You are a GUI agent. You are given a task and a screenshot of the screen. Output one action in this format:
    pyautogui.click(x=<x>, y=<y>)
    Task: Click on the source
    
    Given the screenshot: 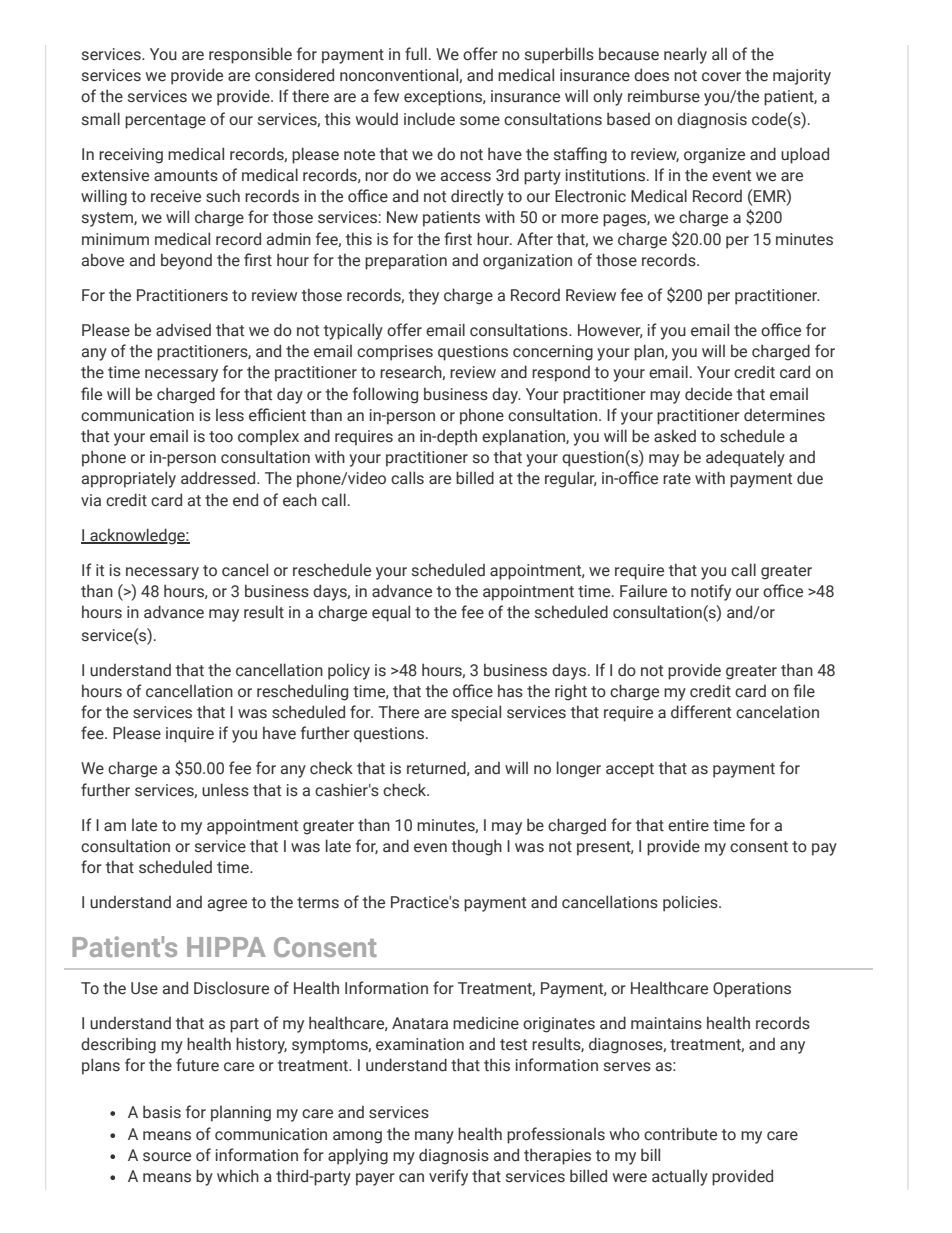 What is the action you would take?
    pyautogui.click(x=167, y=1157)
